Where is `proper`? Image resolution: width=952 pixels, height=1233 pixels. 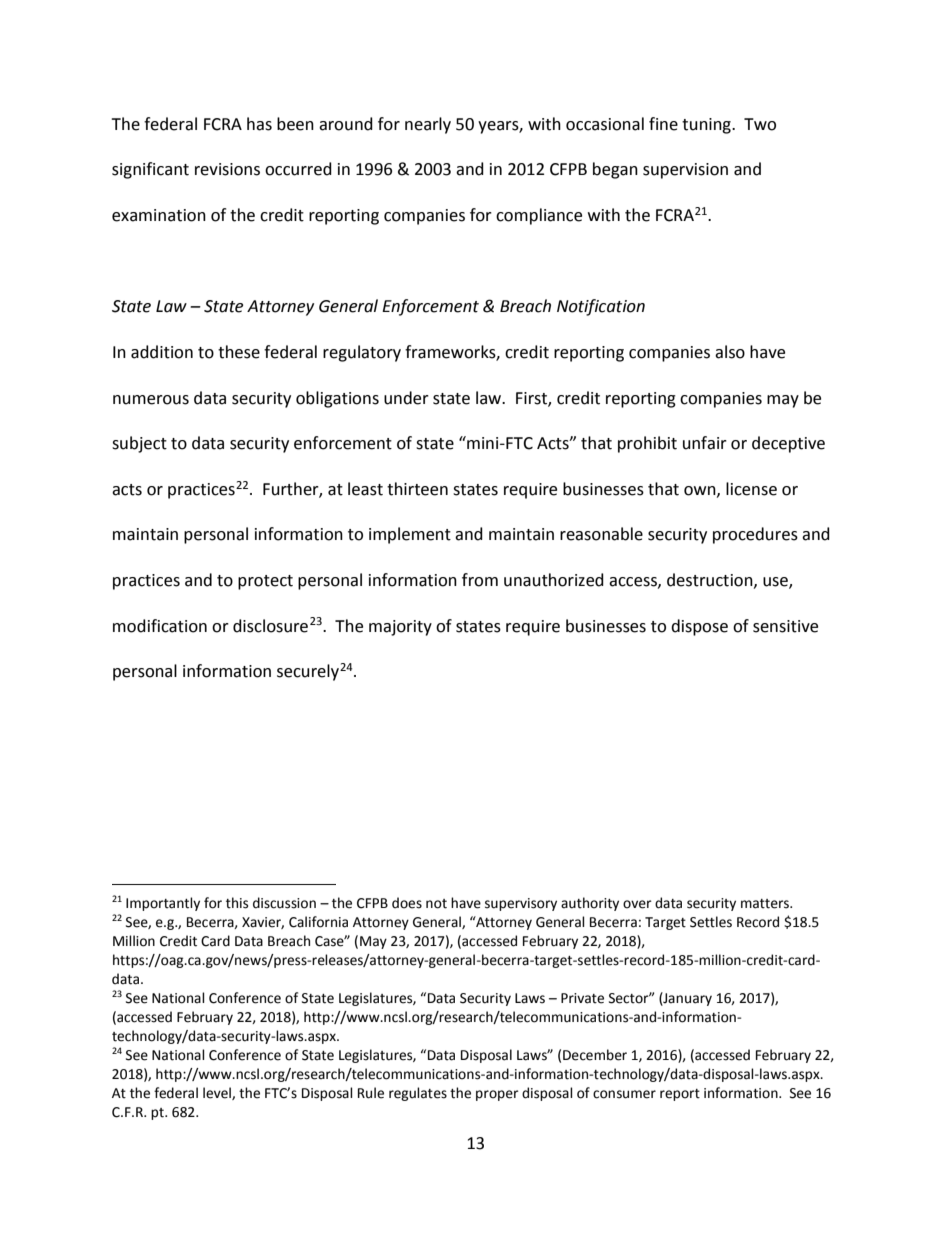
proper is located at coordinates (497, 1095).
